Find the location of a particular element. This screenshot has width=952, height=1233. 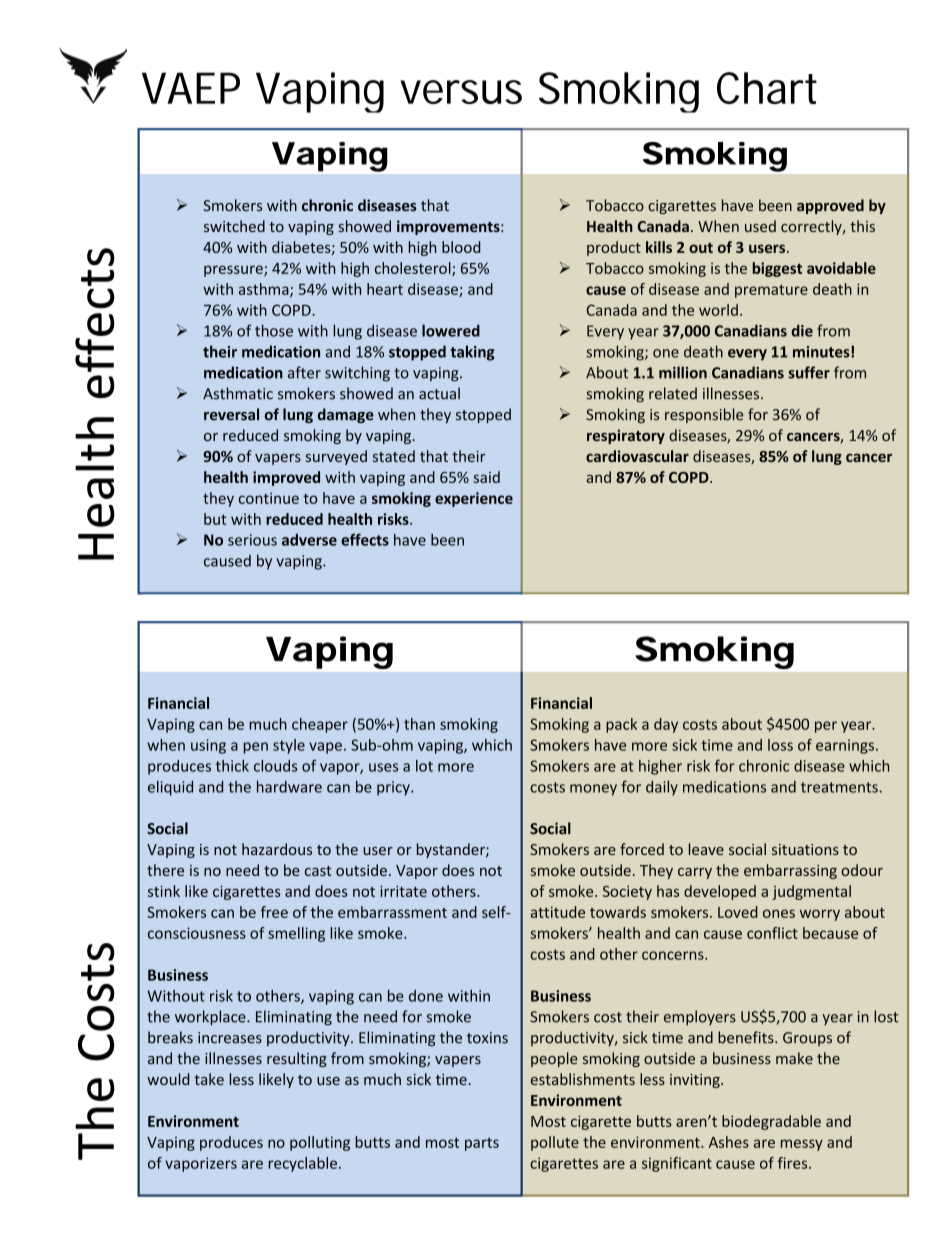

recyclable is located at coordinates (303, 1164).
